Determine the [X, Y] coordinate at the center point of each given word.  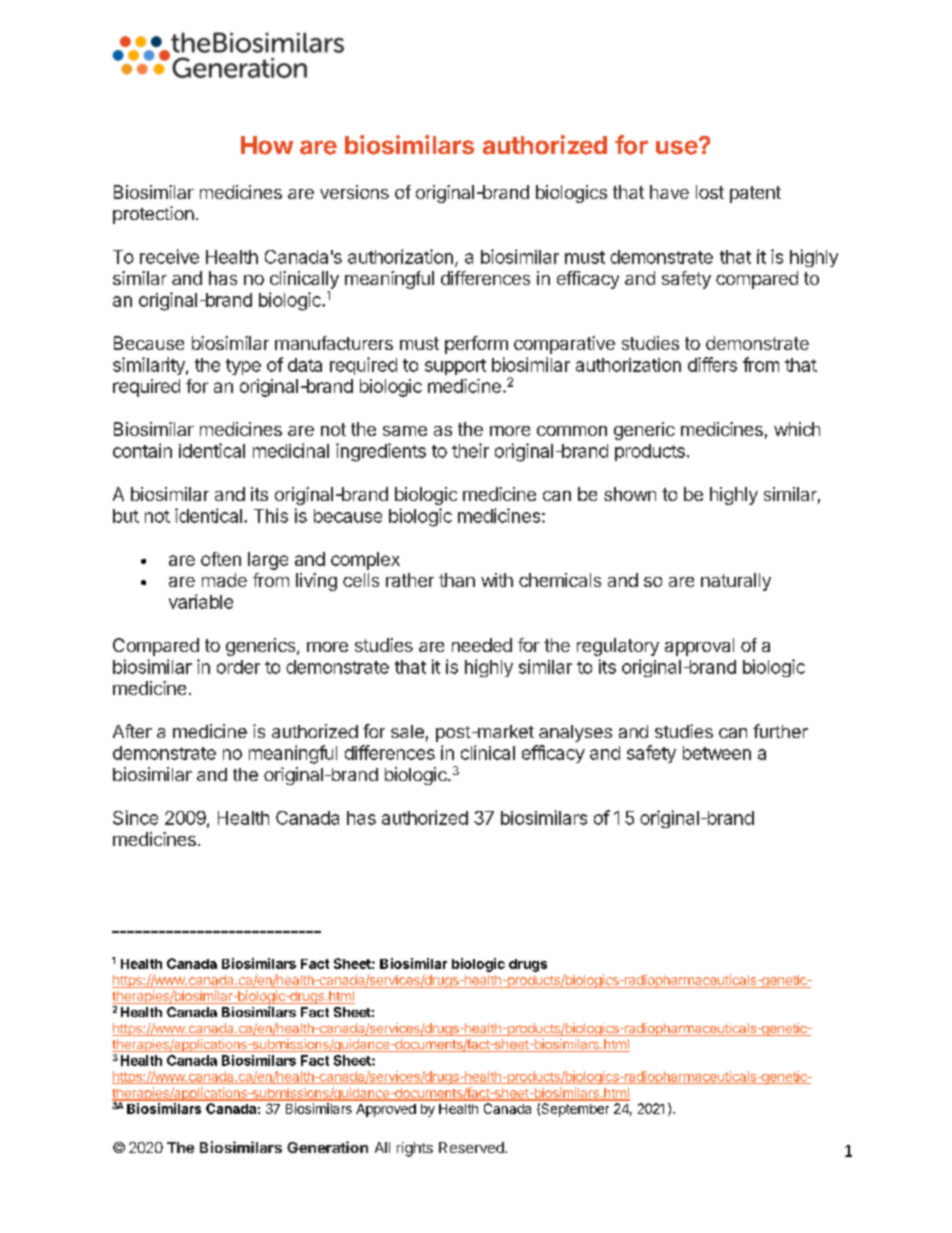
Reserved [472, 1147]
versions [354, 192]
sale [407, 731]
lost [710, 192]
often [221, 559]
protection [153, 215]
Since [135, 817]
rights [415, 1149]
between [717, 753]
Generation [327, 1147]
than [457, 580]
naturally [736, 582]
